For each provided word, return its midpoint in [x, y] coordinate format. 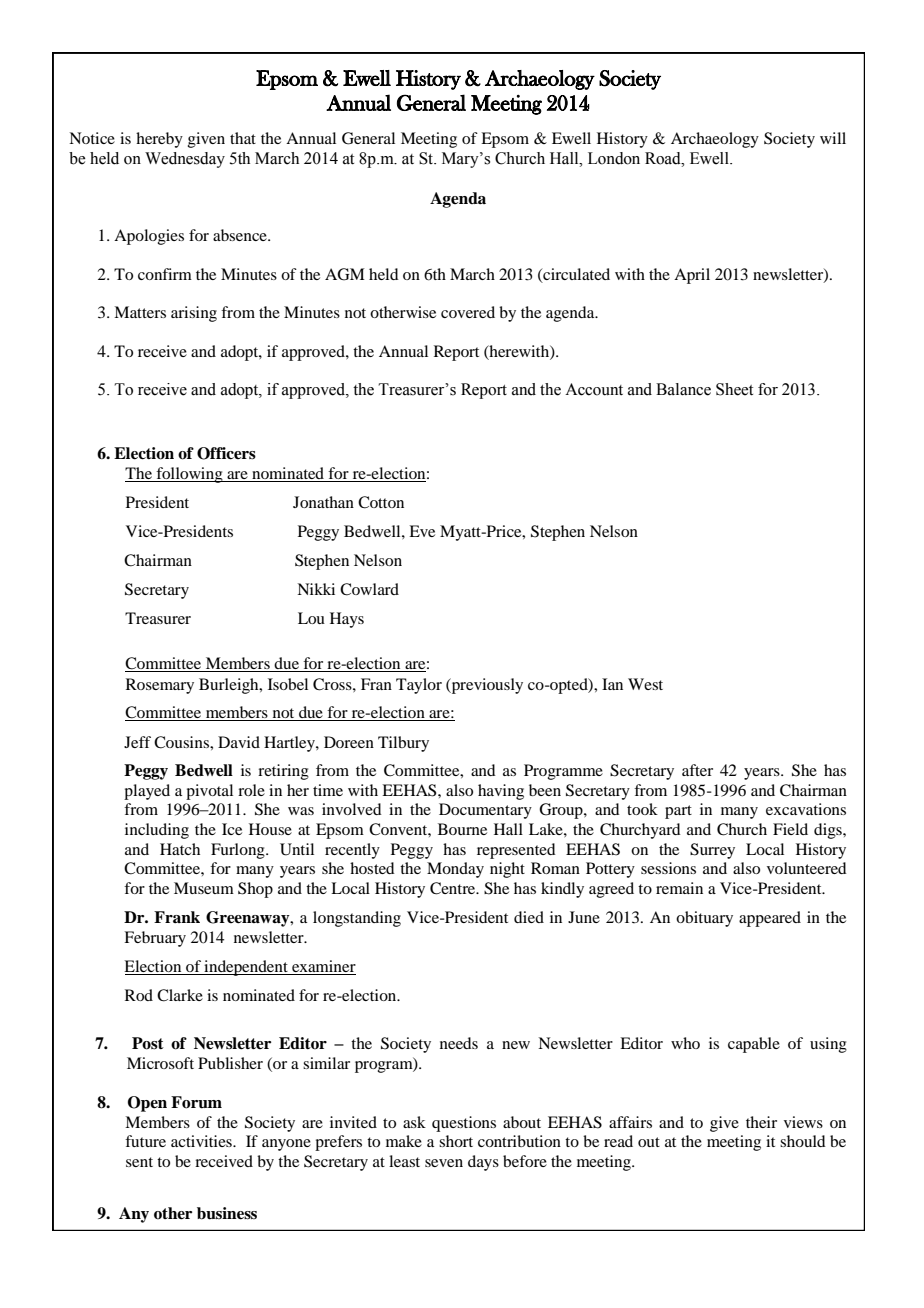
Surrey [712, 851]
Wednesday [185, 160]
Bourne [462, 829]
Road [664, 158]
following [189, 475]
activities [202, 1141]
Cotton [381, 502]
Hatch [180, 849]
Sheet [734, 389]
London [614, 158]
